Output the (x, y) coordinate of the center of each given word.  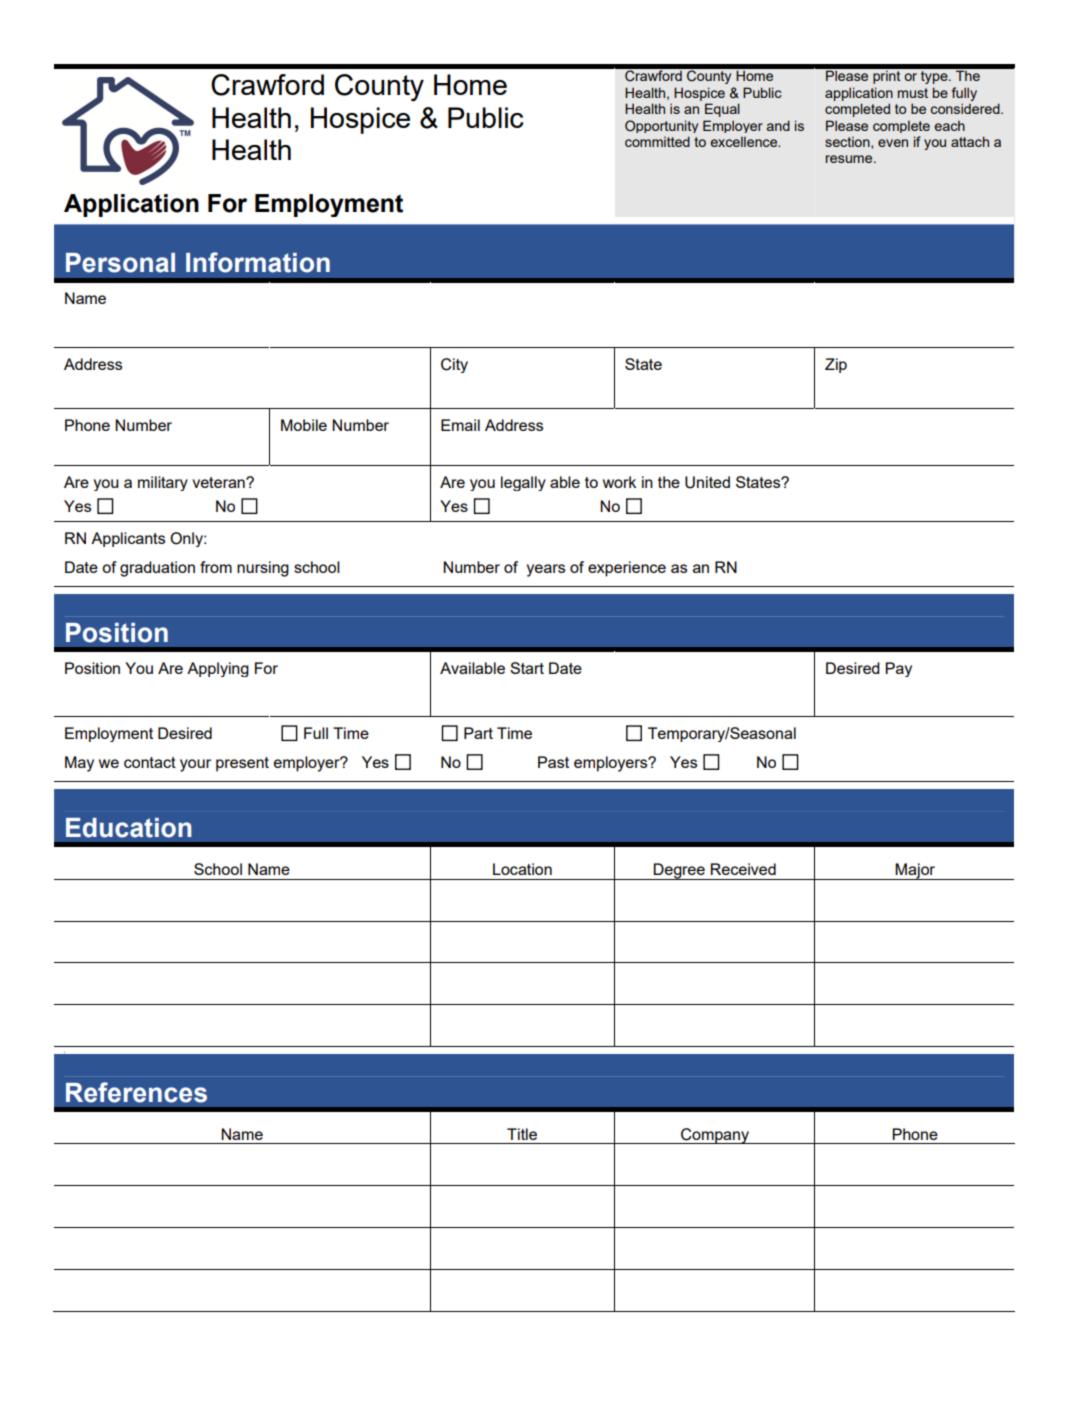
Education (129, 828)
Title (522, 1134)
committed (657, 141)
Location (522, 869)
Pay (898, 669)
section (848, 143)
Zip (836, 365)
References (136, 1092)
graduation (157, 569)
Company (715, 1136)
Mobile (304, 425)
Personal (120, 263)
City (454, 365)
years (545, 570)
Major (916, 871)
